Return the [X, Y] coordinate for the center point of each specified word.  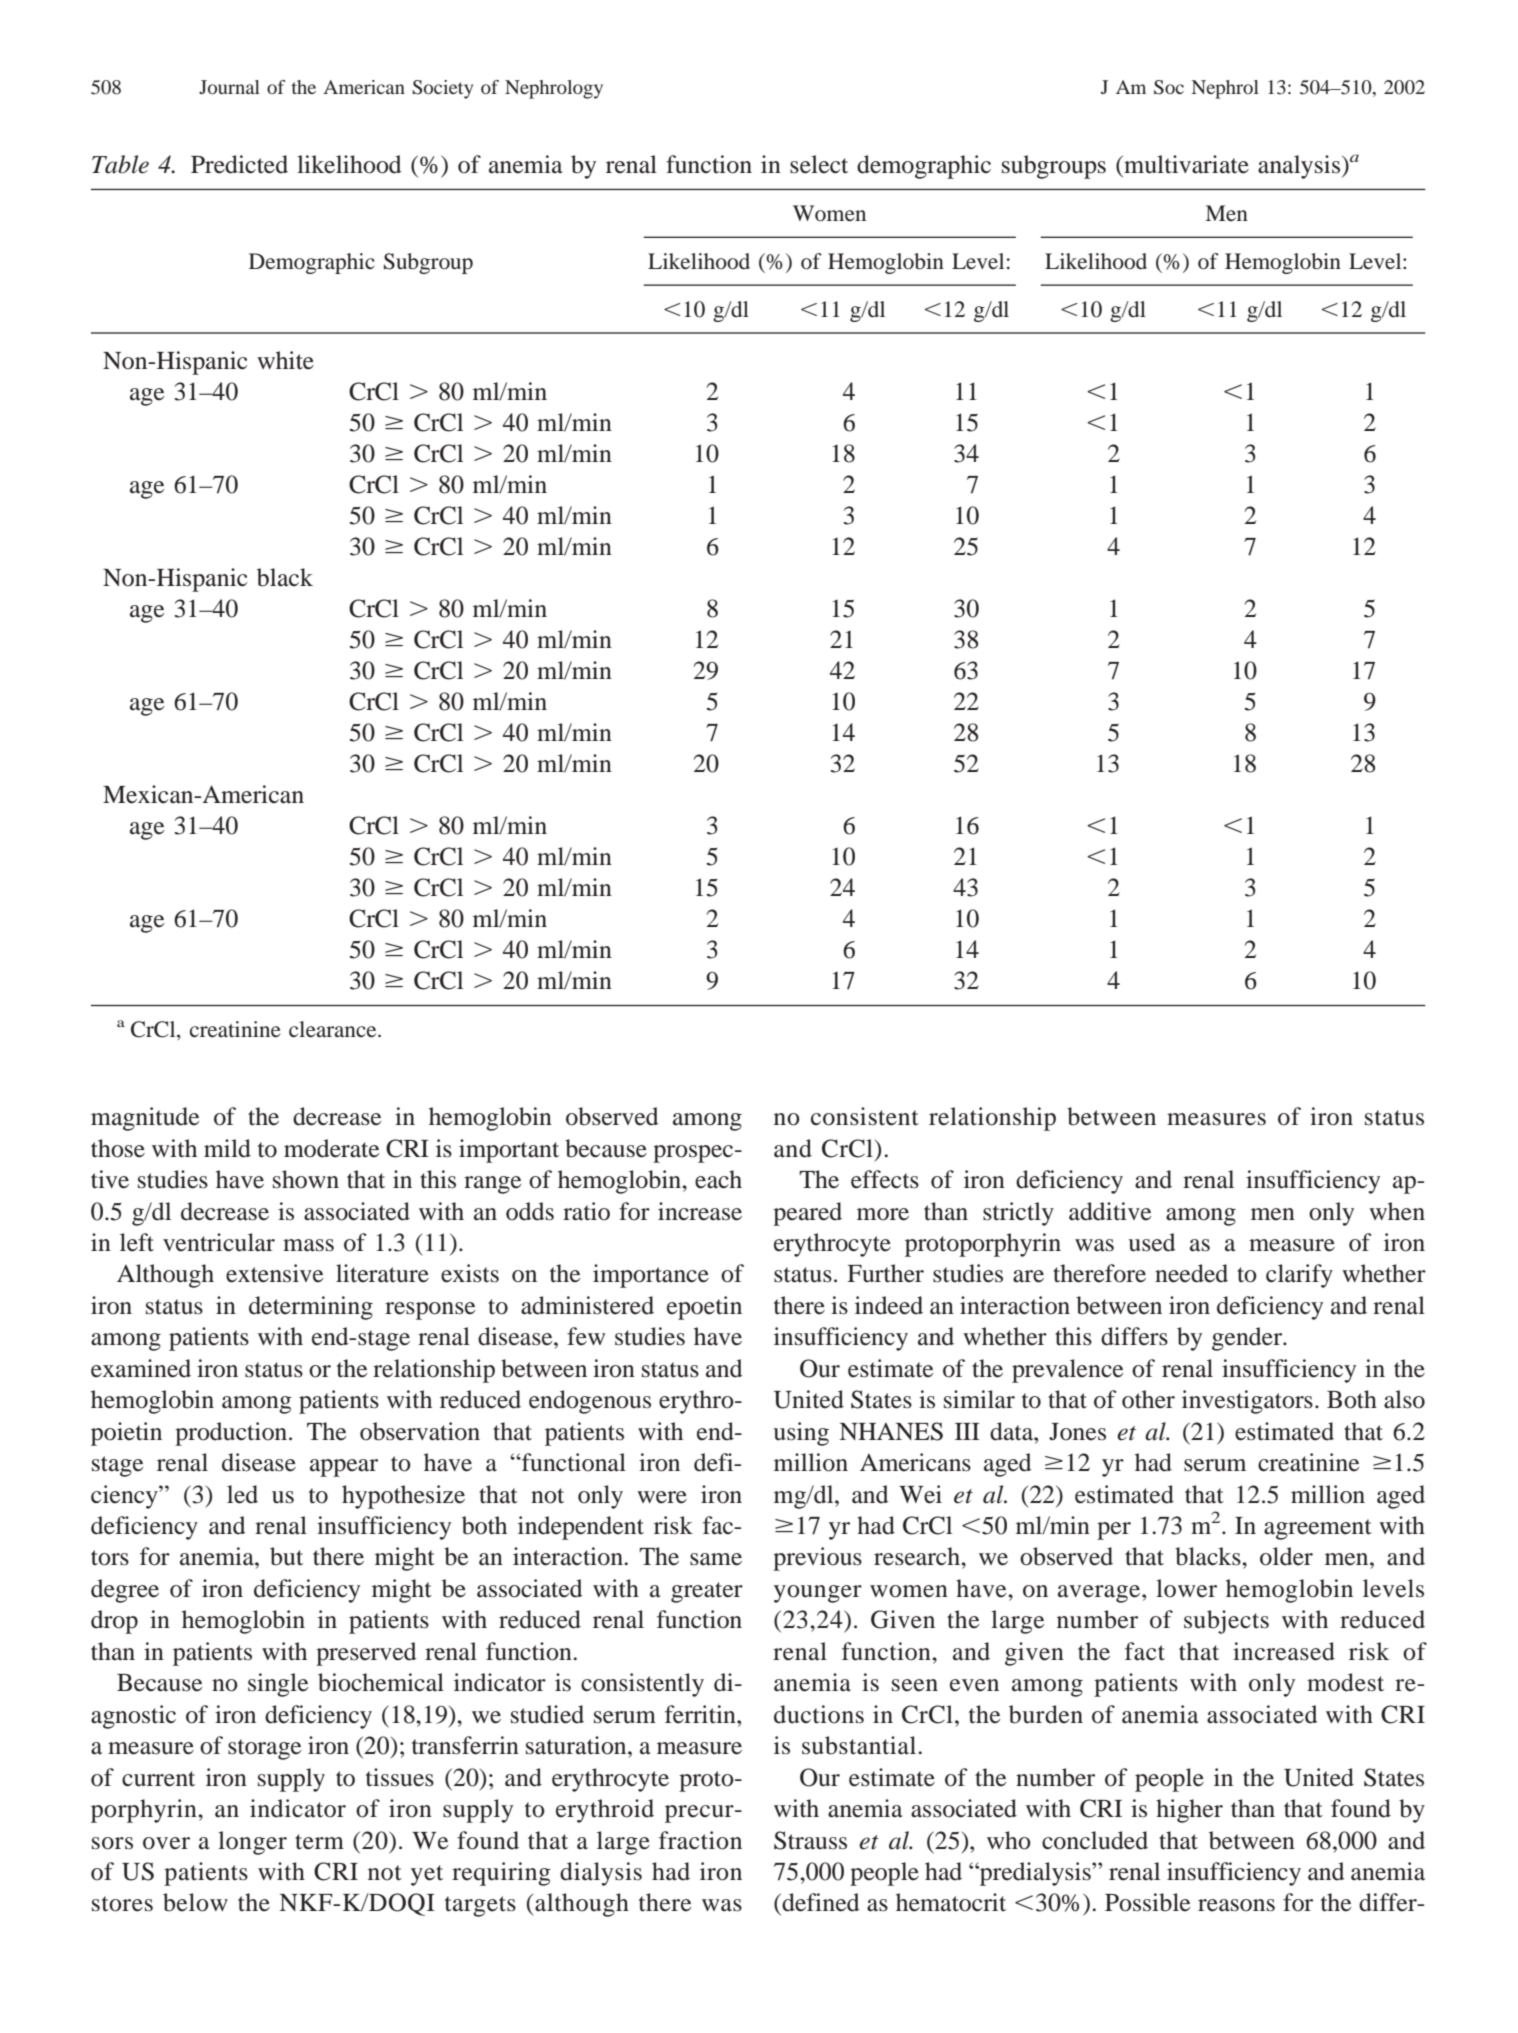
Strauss [810, 1840]
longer [252, 1843]
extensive [274, 1273]
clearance [334, 1029]
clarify [1299, 1276]
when [1397, 1211]
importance [651, 1276]
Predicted [239, 164]
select [819, 164]
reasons [1236, 1905]
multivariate [1185, 164]
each [718, 1179]
